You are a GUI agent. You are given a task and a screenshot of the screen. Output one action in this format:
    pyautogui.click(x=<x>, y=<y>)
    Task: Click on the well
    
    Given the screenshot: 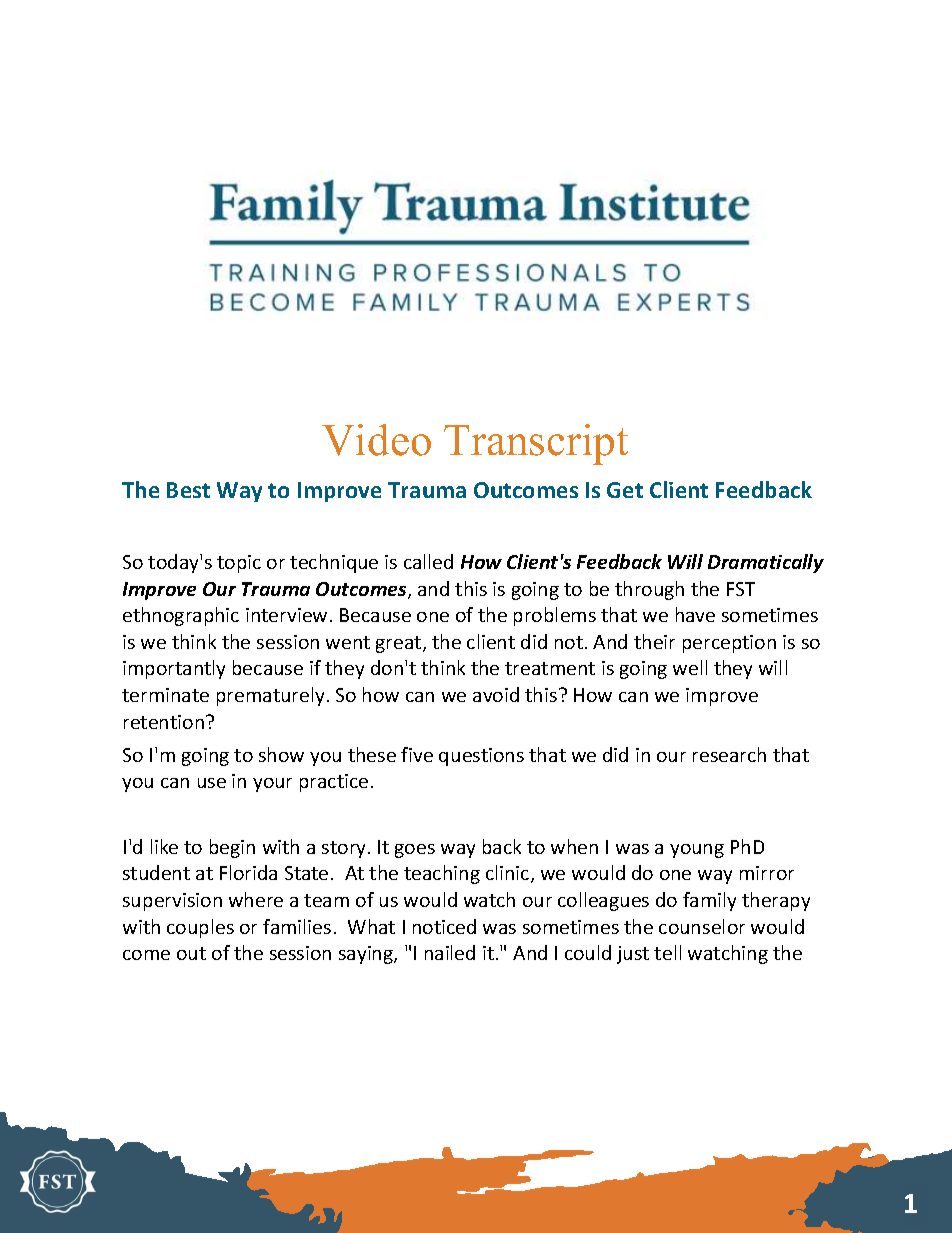 What is the action you would take?
    pyautogui.click(x=690, y=667)
